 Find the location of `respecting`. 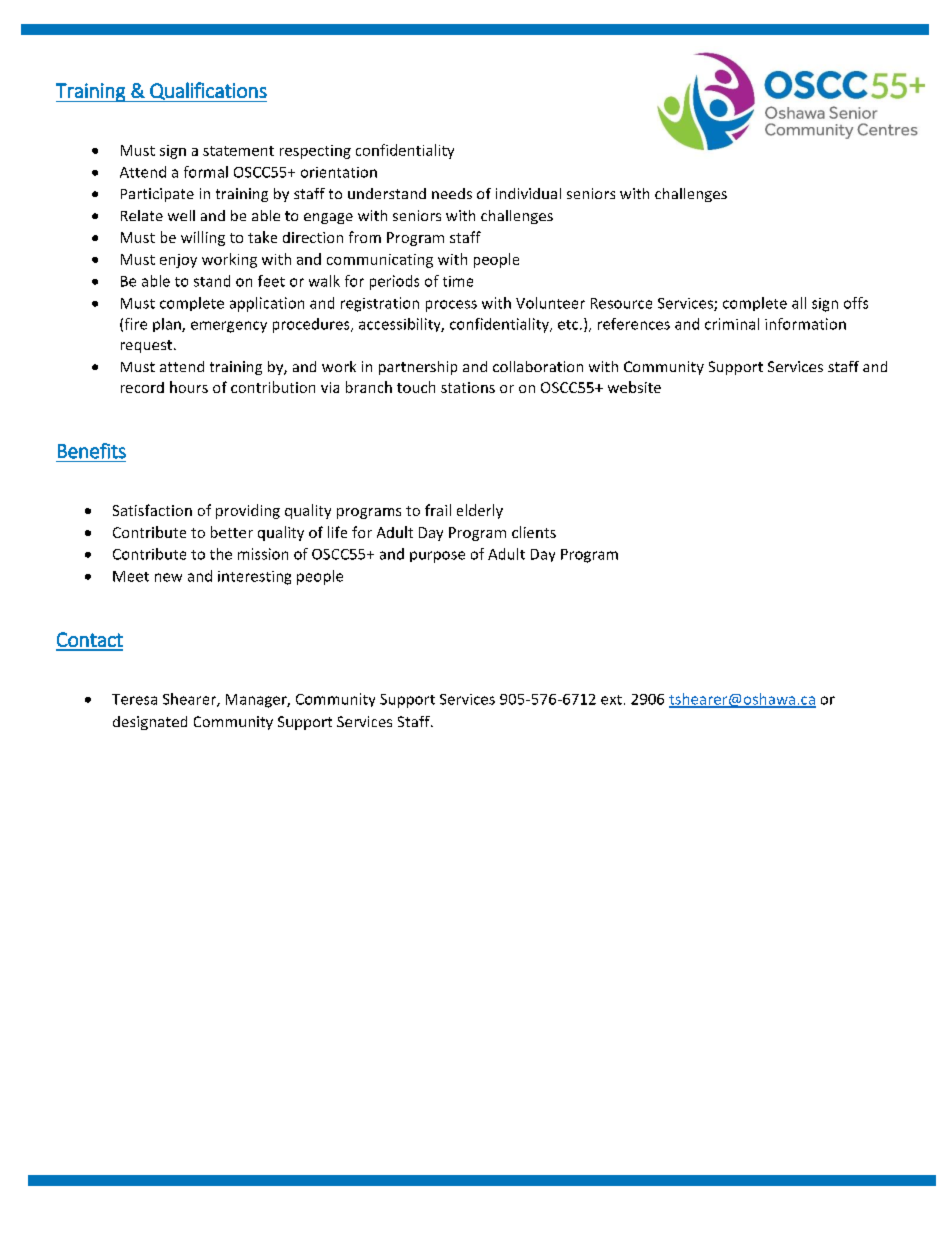

respecting is located at coordinates (315, 152).
